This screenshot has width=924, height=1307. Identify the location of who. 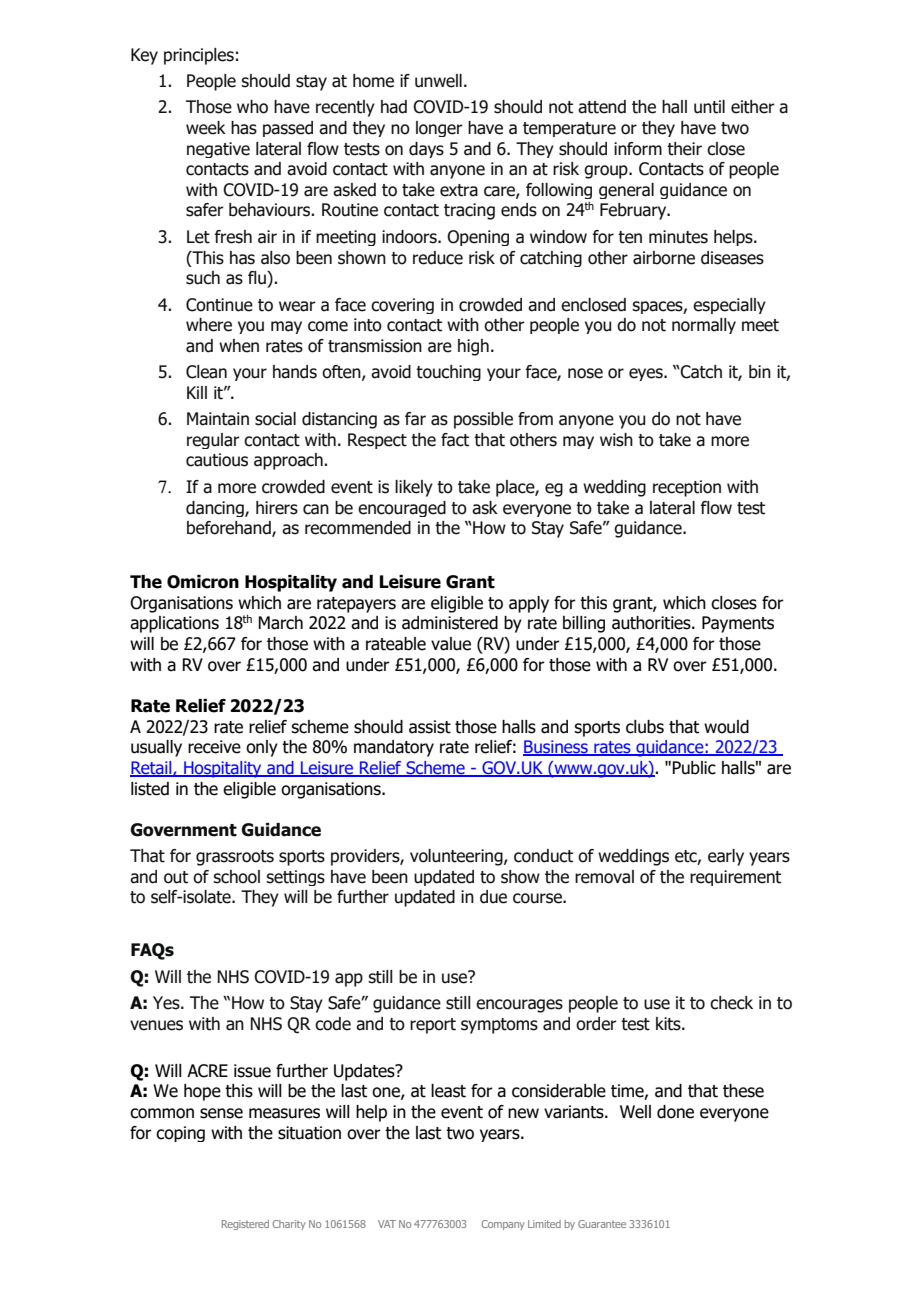
(252, 107).
